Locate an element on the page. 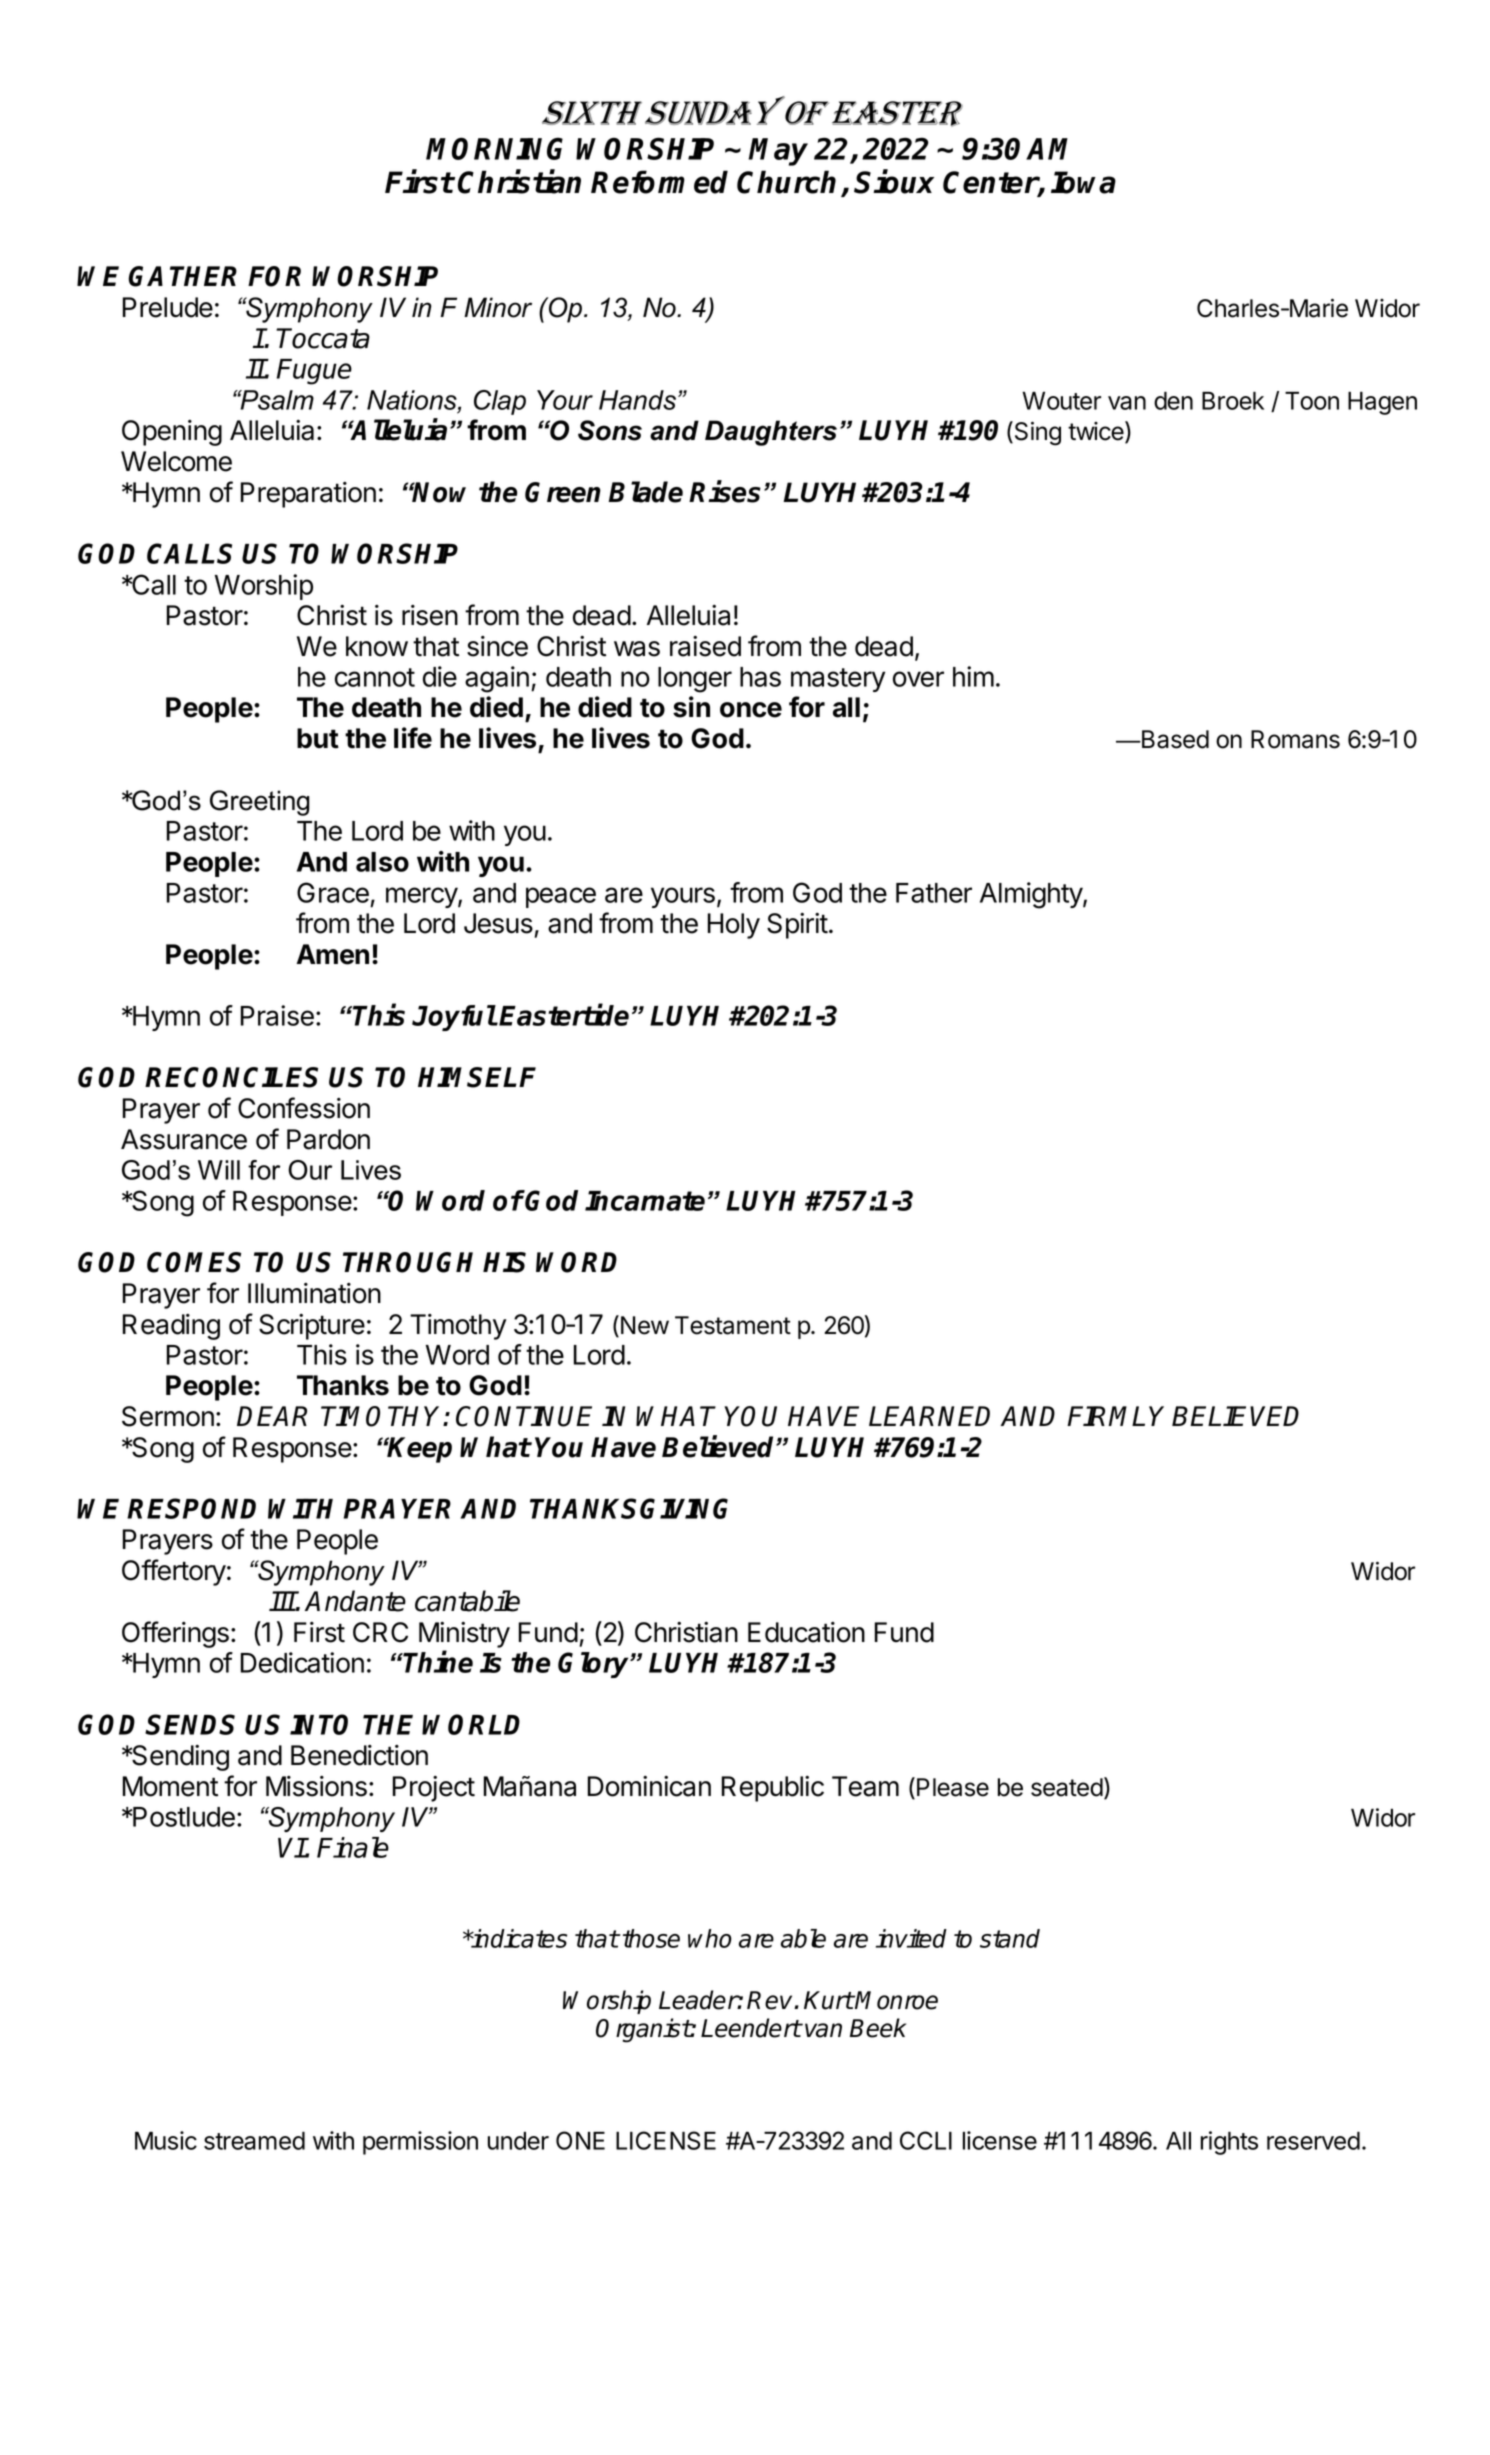  Toccata is located at coordinates (323, 338).
